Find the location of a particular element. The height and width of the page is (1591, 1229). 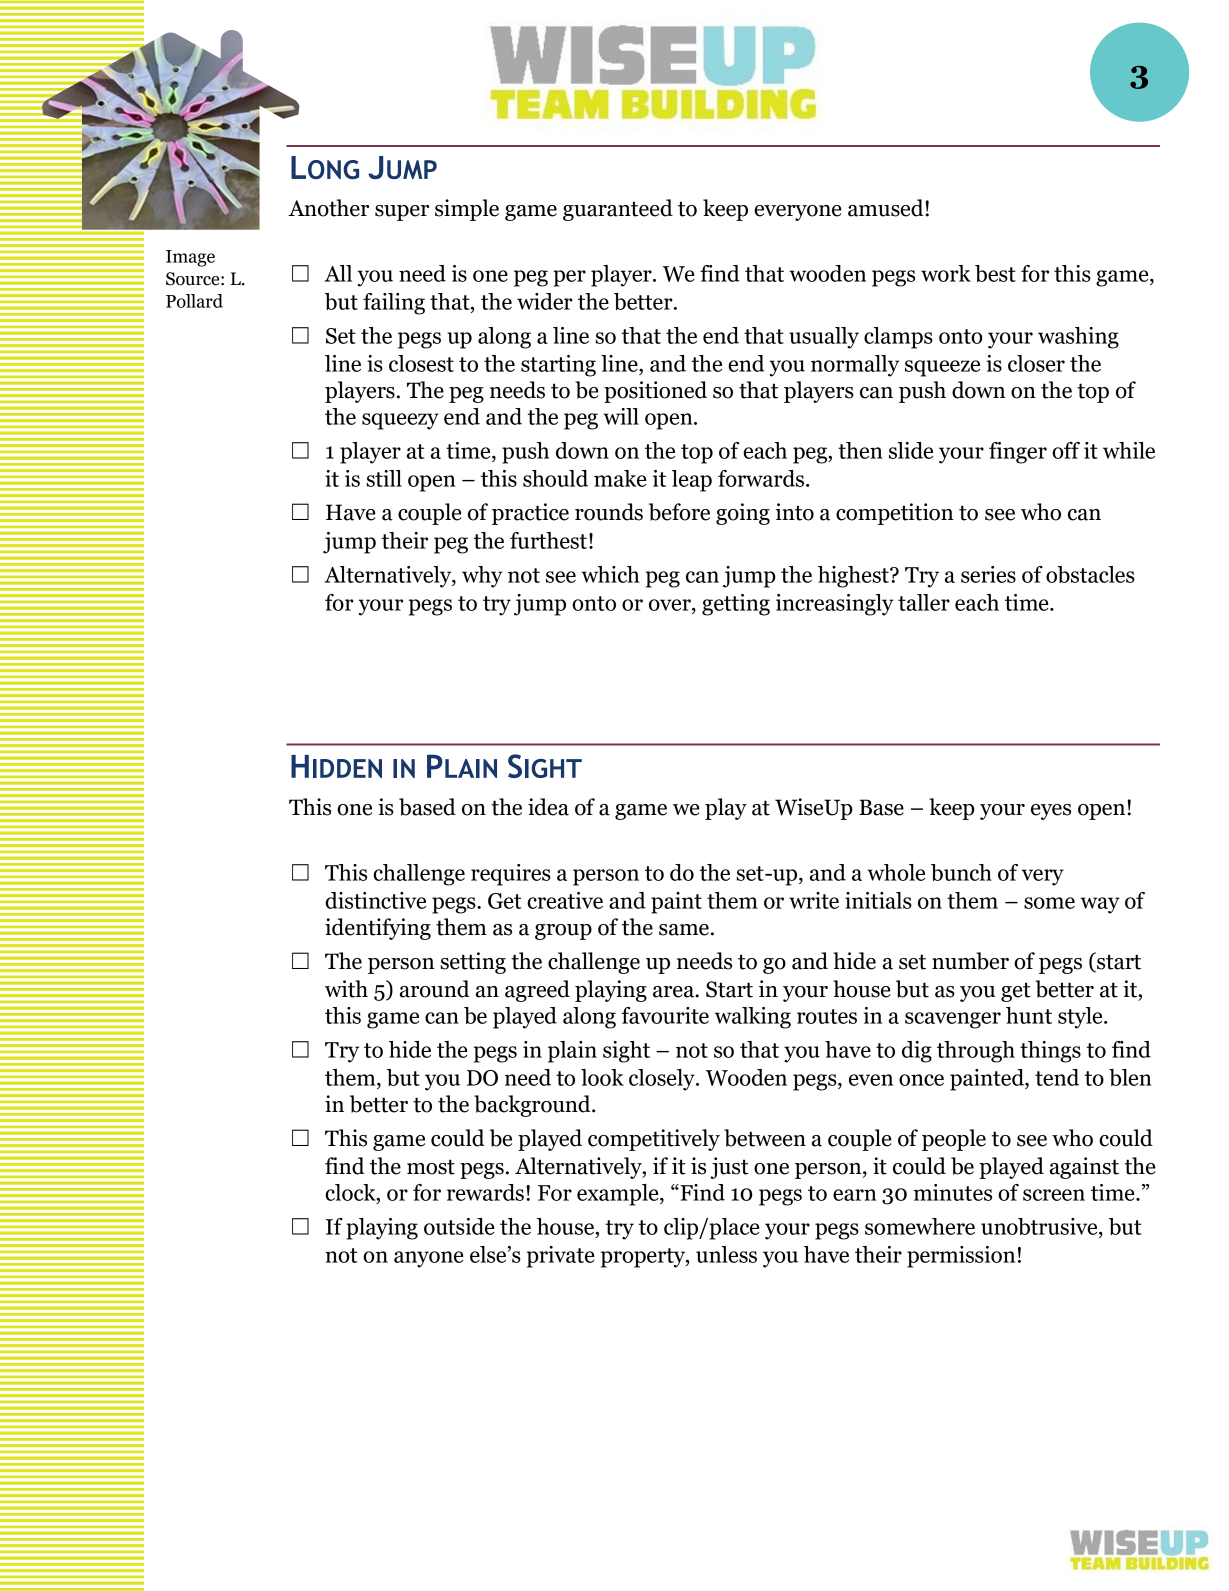

series is located at coordinates (988, 574).
